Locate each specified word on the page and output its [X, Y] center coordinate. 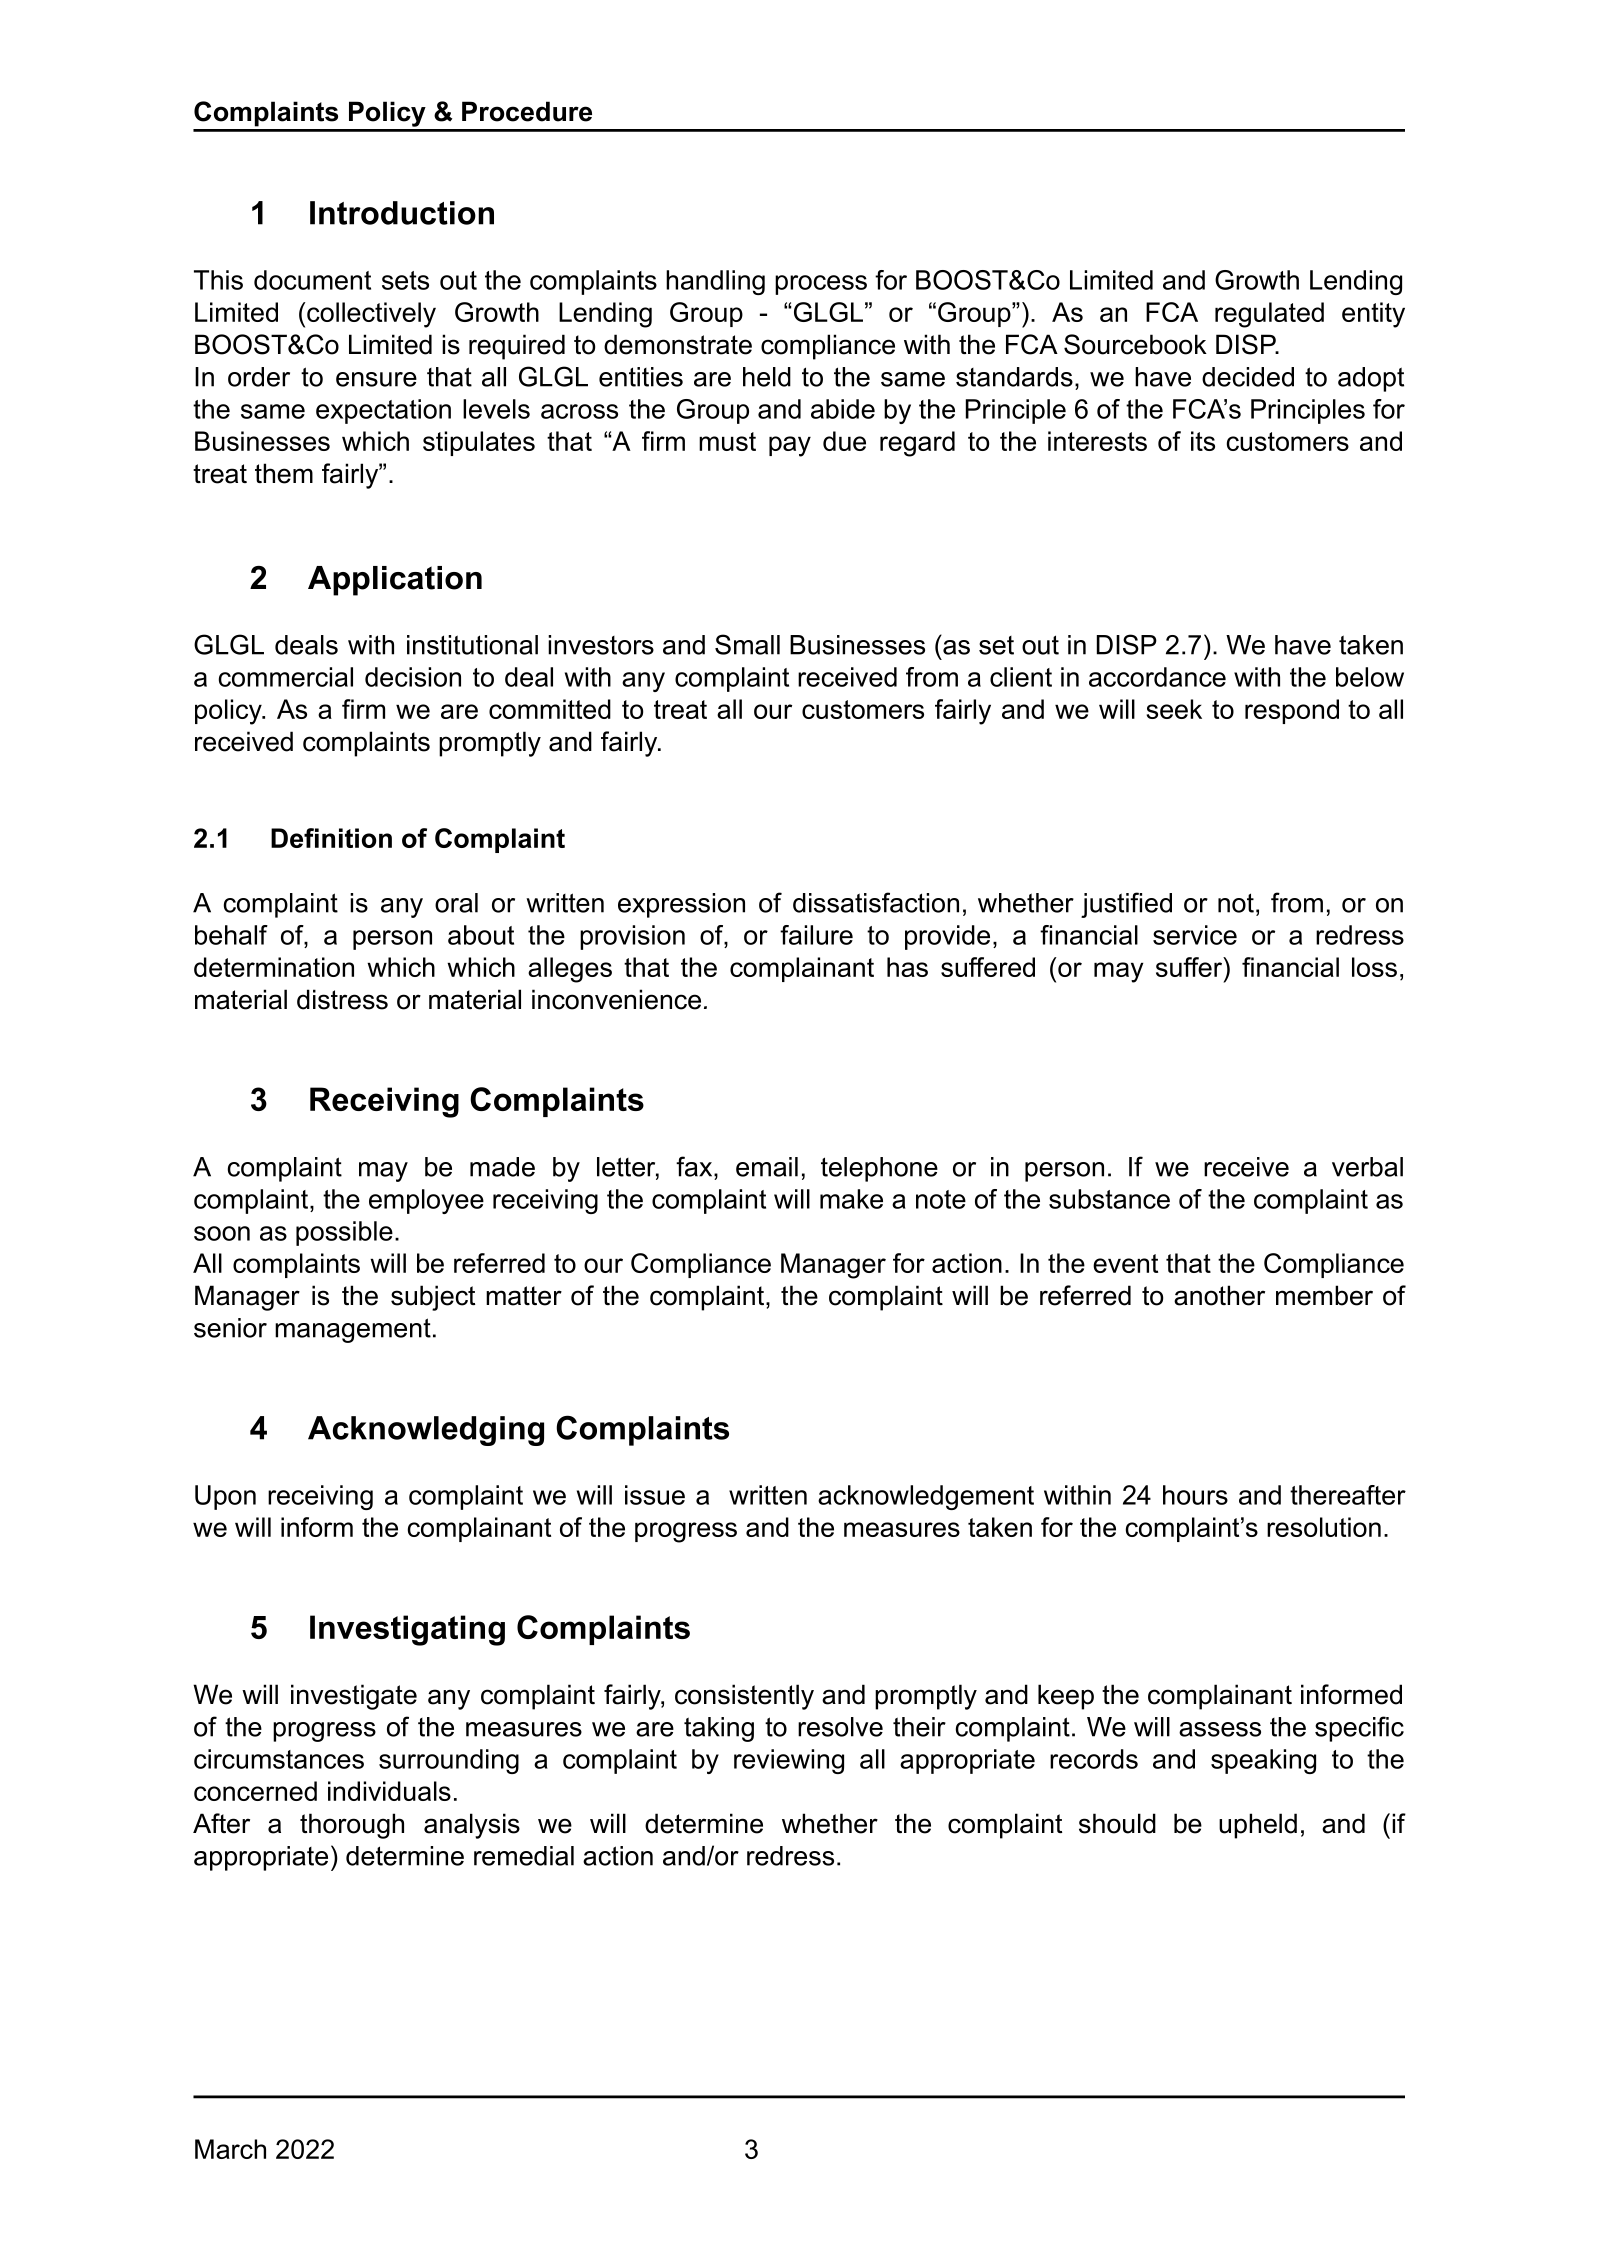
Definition [331, 838]
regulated [1269, 315]
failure [816, 935]
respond [1292, 711]
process [821, 285]
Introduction [402, 213]
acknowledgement [926, 1497]
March [230, 2149]
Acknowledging [426, 1431]
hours [1195, 1495]
